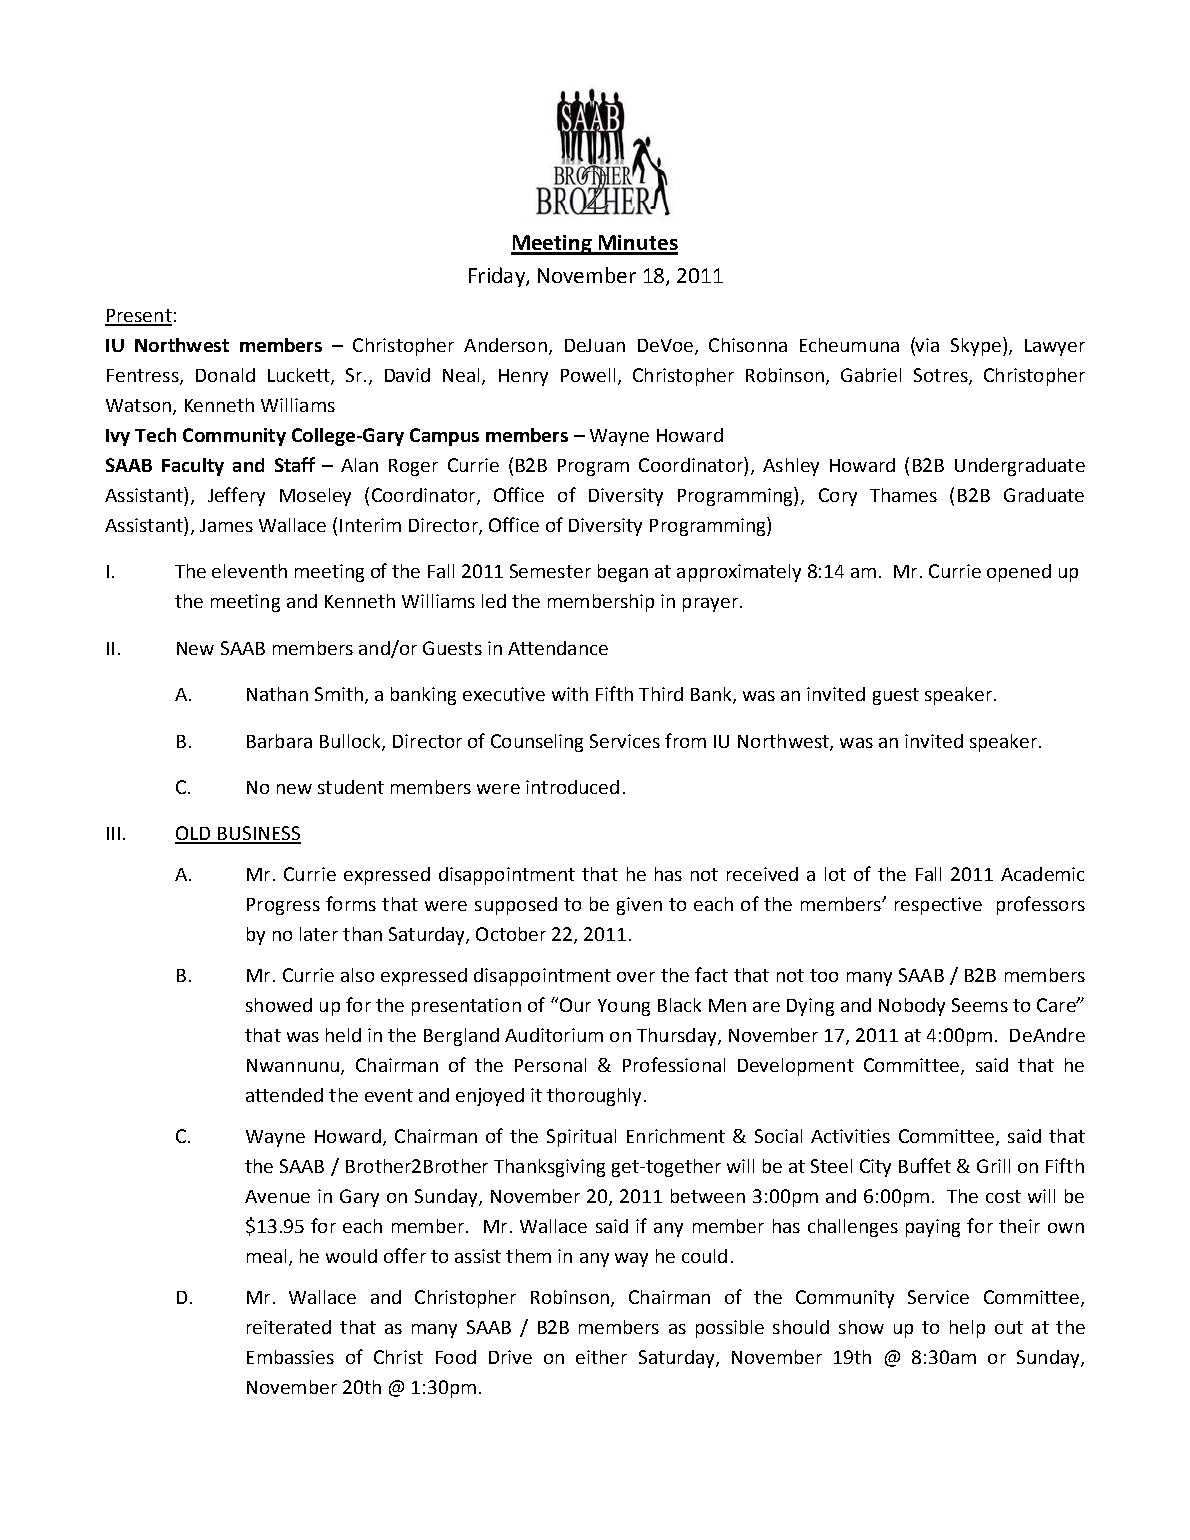 This screenshot has height=1540, width=1190. I want to click on Nobody, so click(912, 1007).
